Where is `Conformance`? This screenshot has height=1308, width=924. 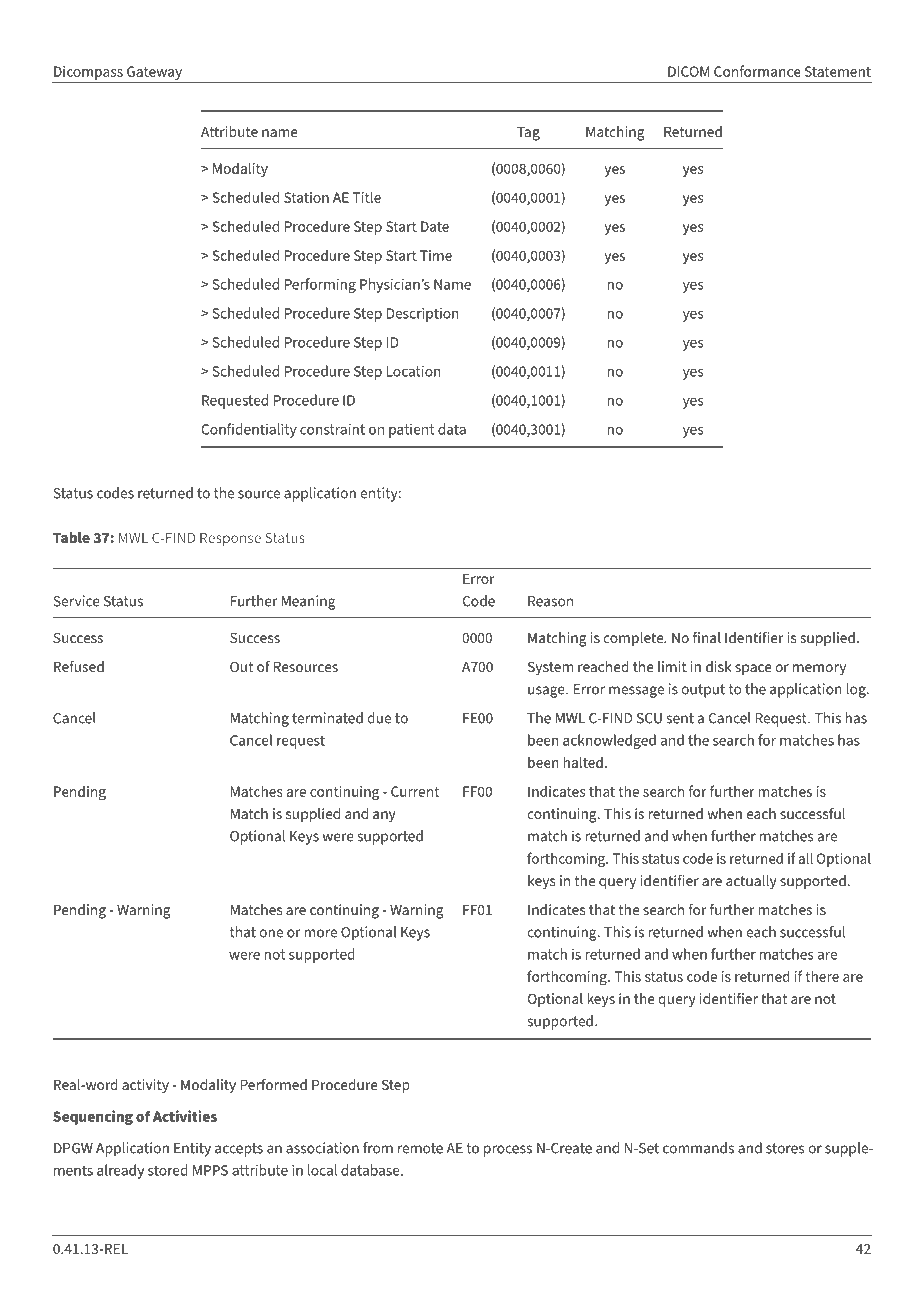
Conformance is located at coordinates (757, 71).
